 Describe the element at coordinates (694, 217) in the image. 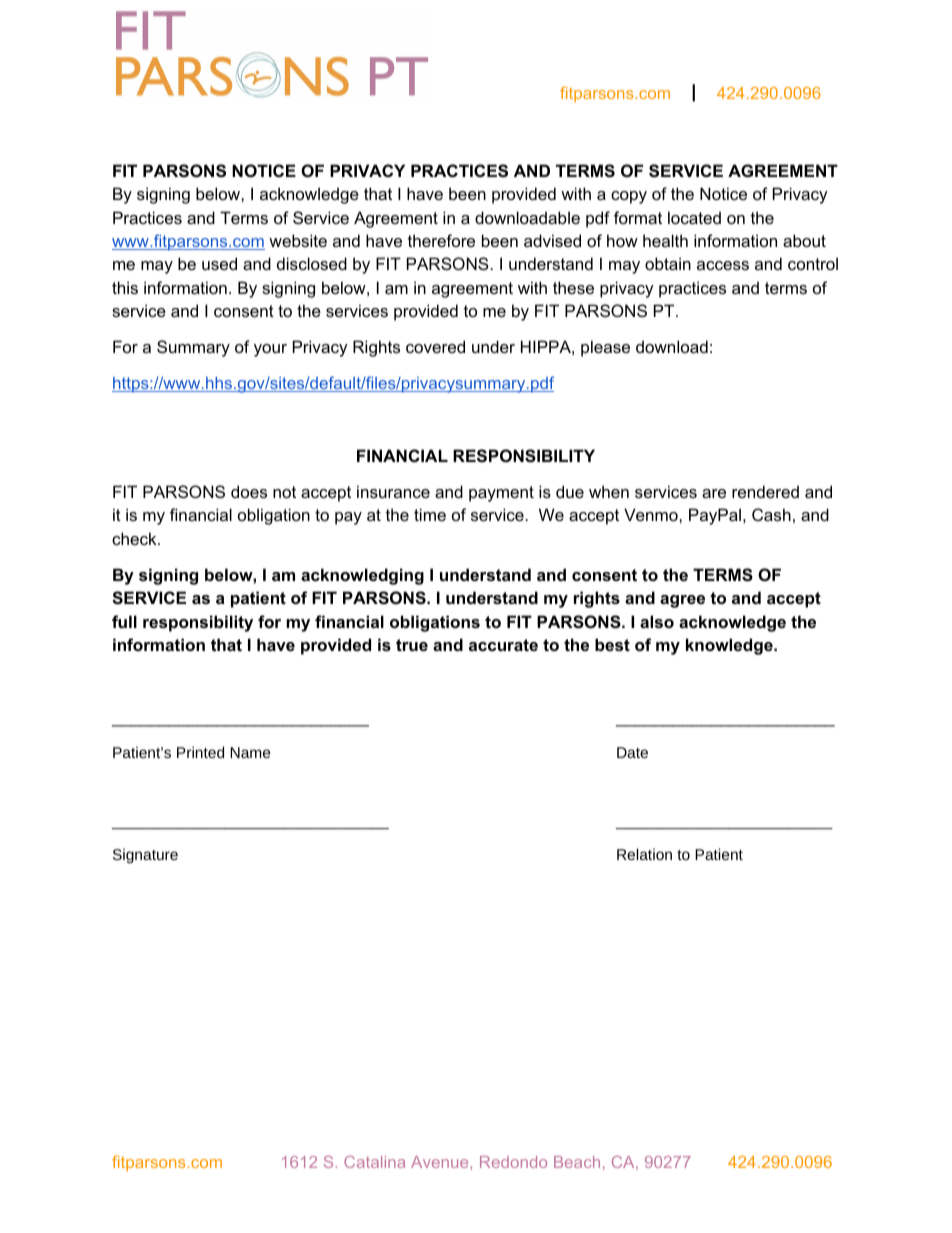

I see `located` at that location.
